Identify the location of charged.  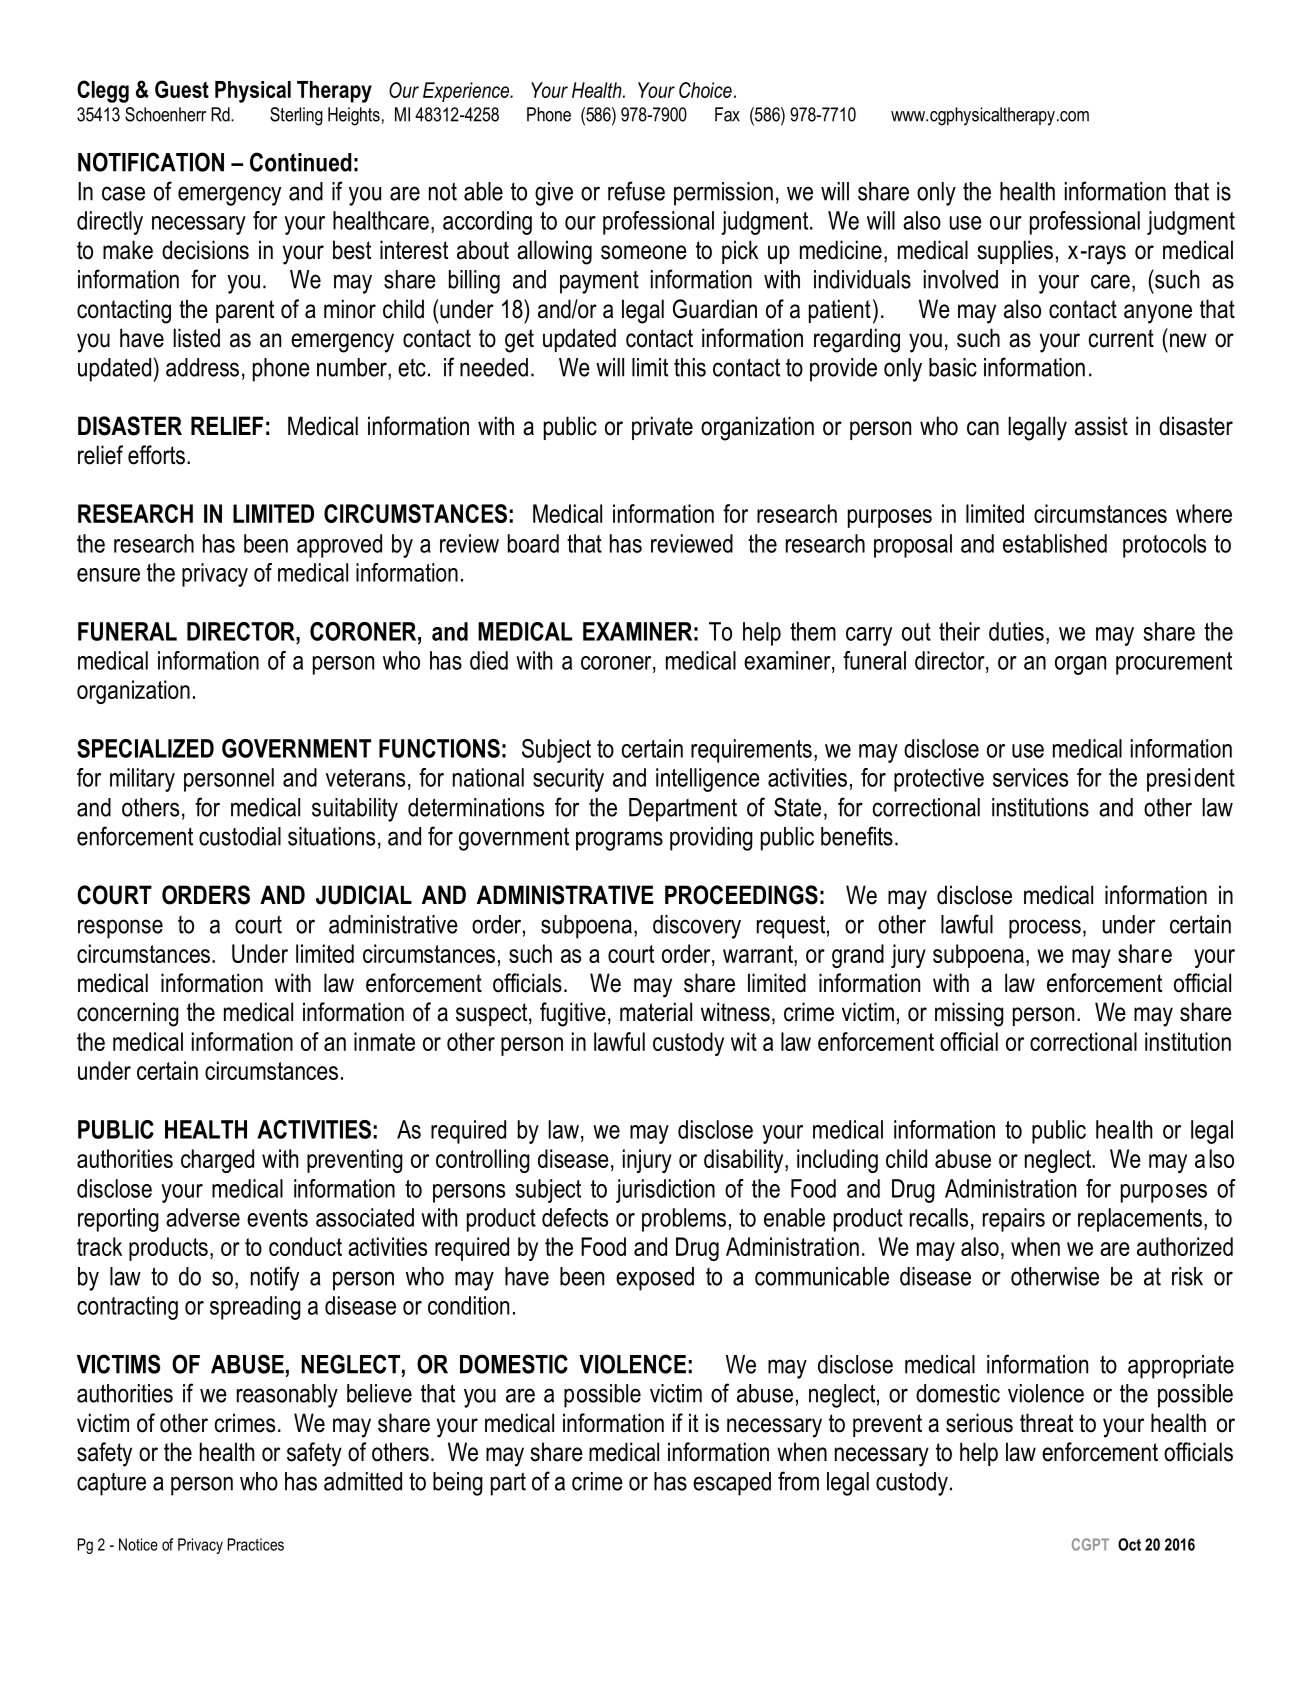
(217, 1161).
